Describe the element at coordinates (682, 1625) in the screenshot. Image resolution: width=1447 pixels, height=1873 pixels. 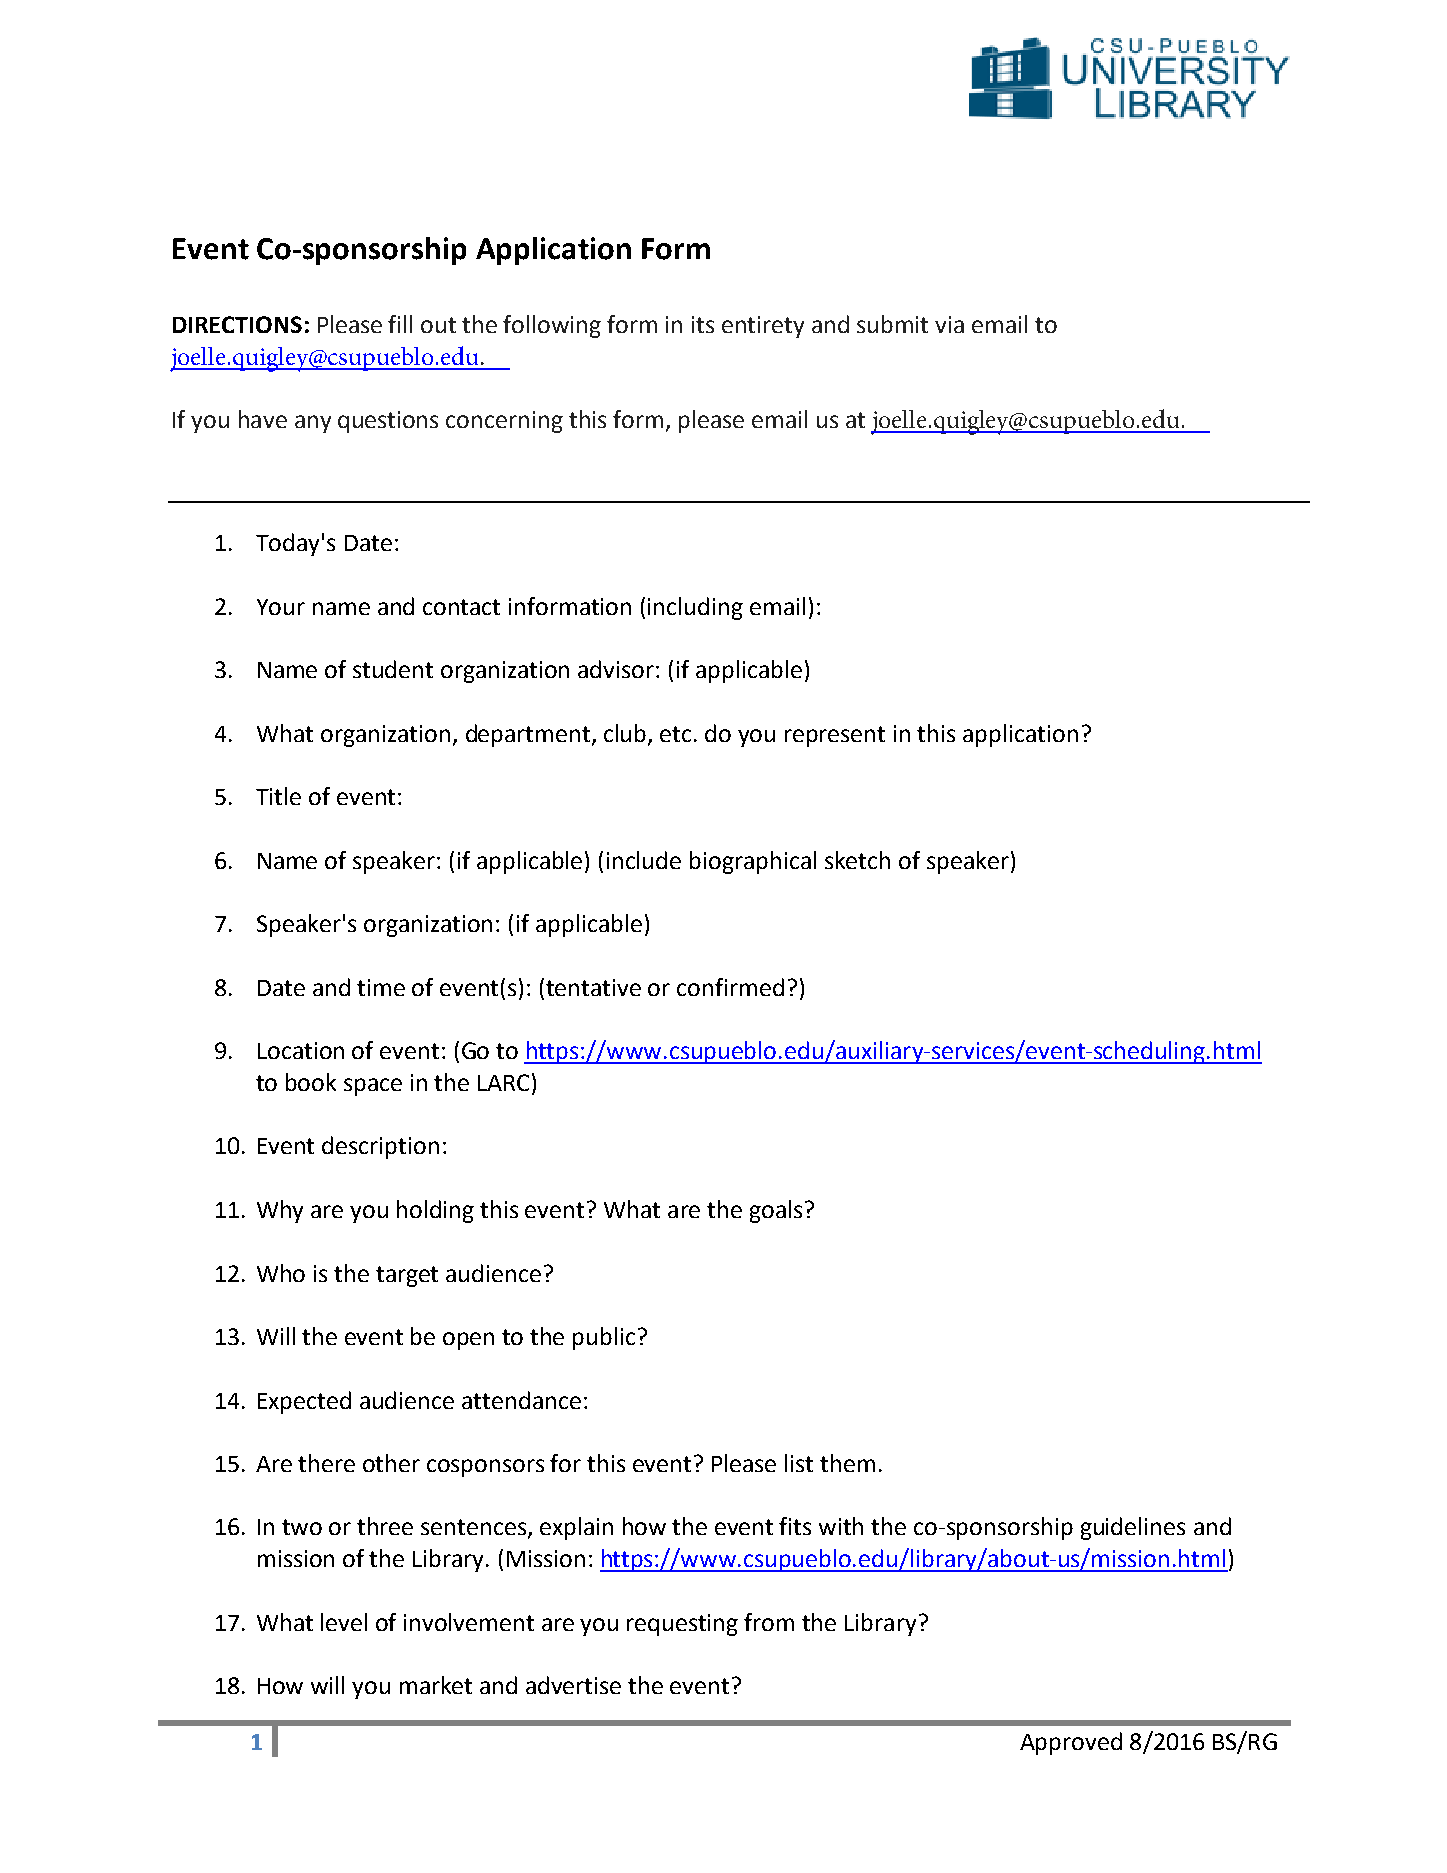
I see `requesting` at that location.
